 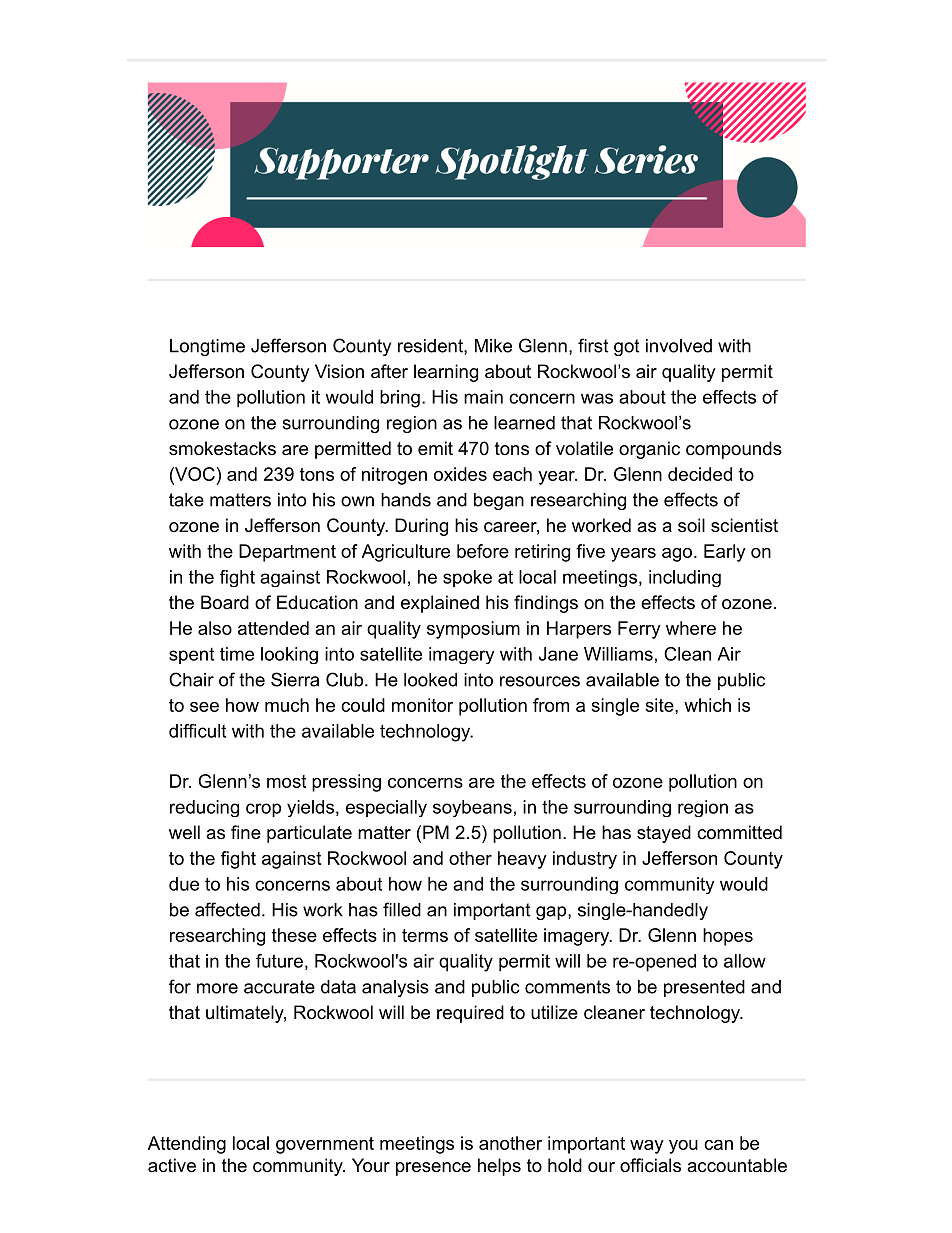 I want to click on difficult, so click(x=197, y=731).
